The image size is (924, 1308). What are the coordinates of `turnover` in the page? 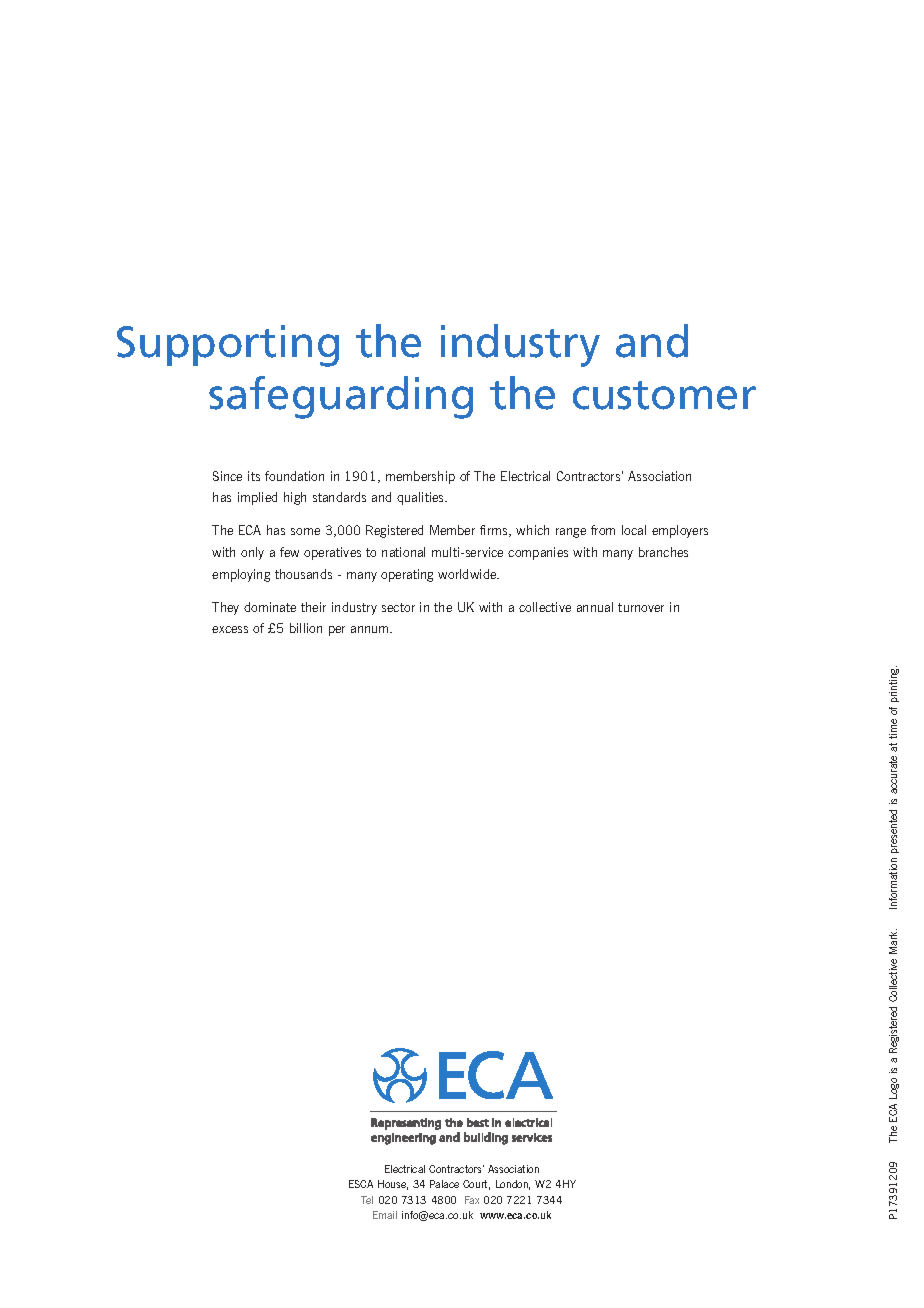 It's located at (641, 607).
